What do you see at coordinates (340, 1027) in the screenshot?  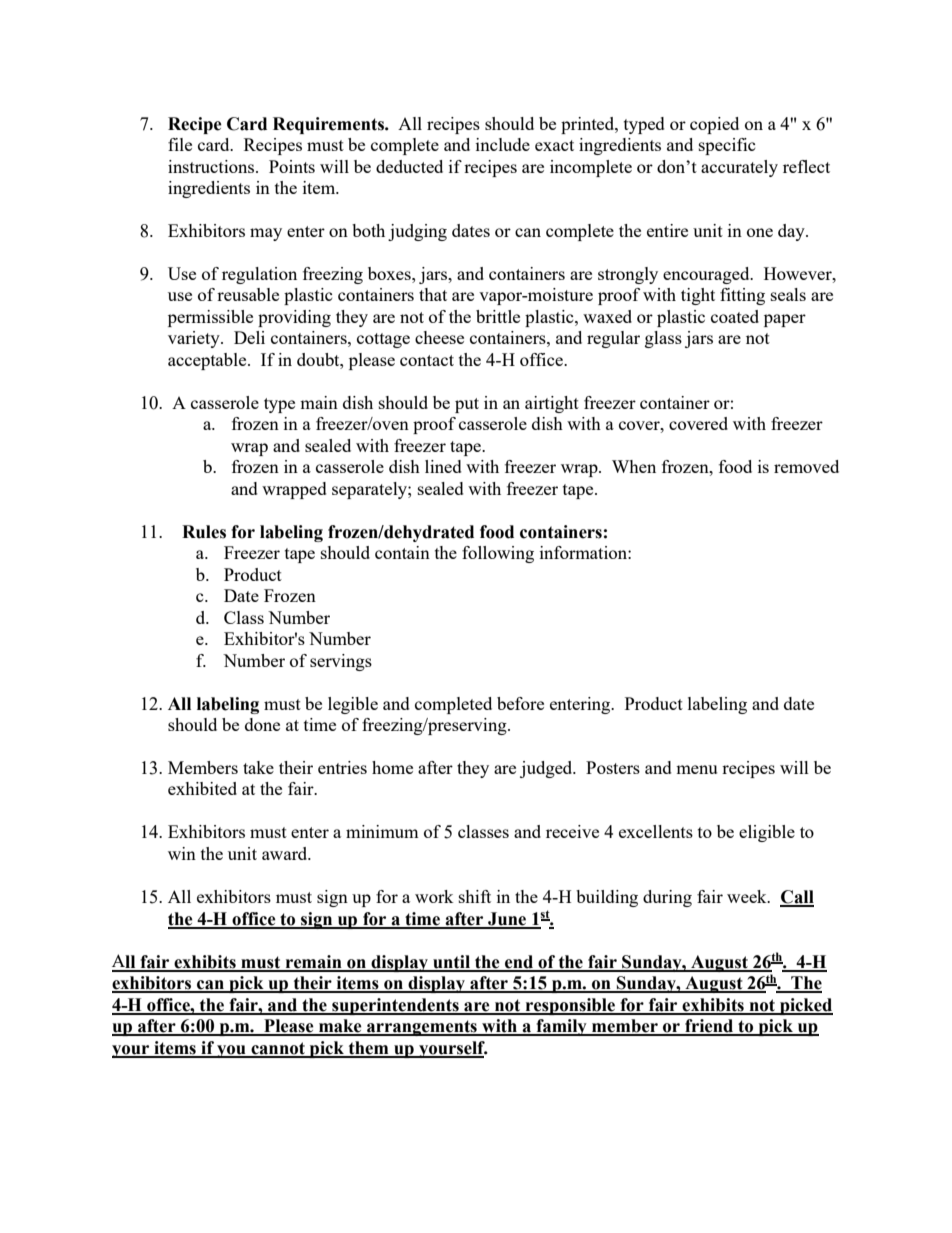 I see `make` at bounding box center [340, 1027].
